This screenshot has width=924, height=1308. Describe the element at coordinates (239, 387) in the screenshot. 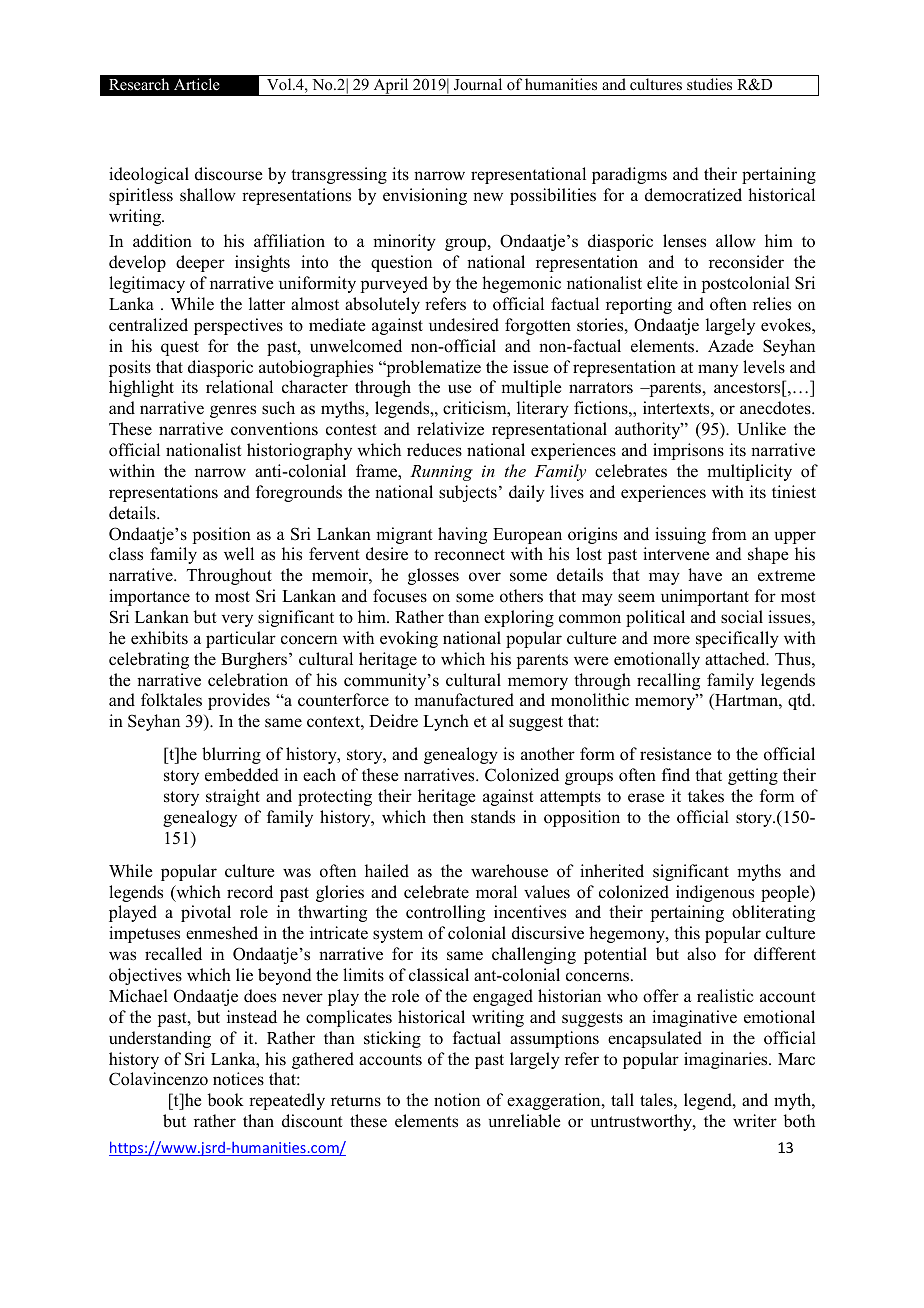

I see `relational` at that location.
